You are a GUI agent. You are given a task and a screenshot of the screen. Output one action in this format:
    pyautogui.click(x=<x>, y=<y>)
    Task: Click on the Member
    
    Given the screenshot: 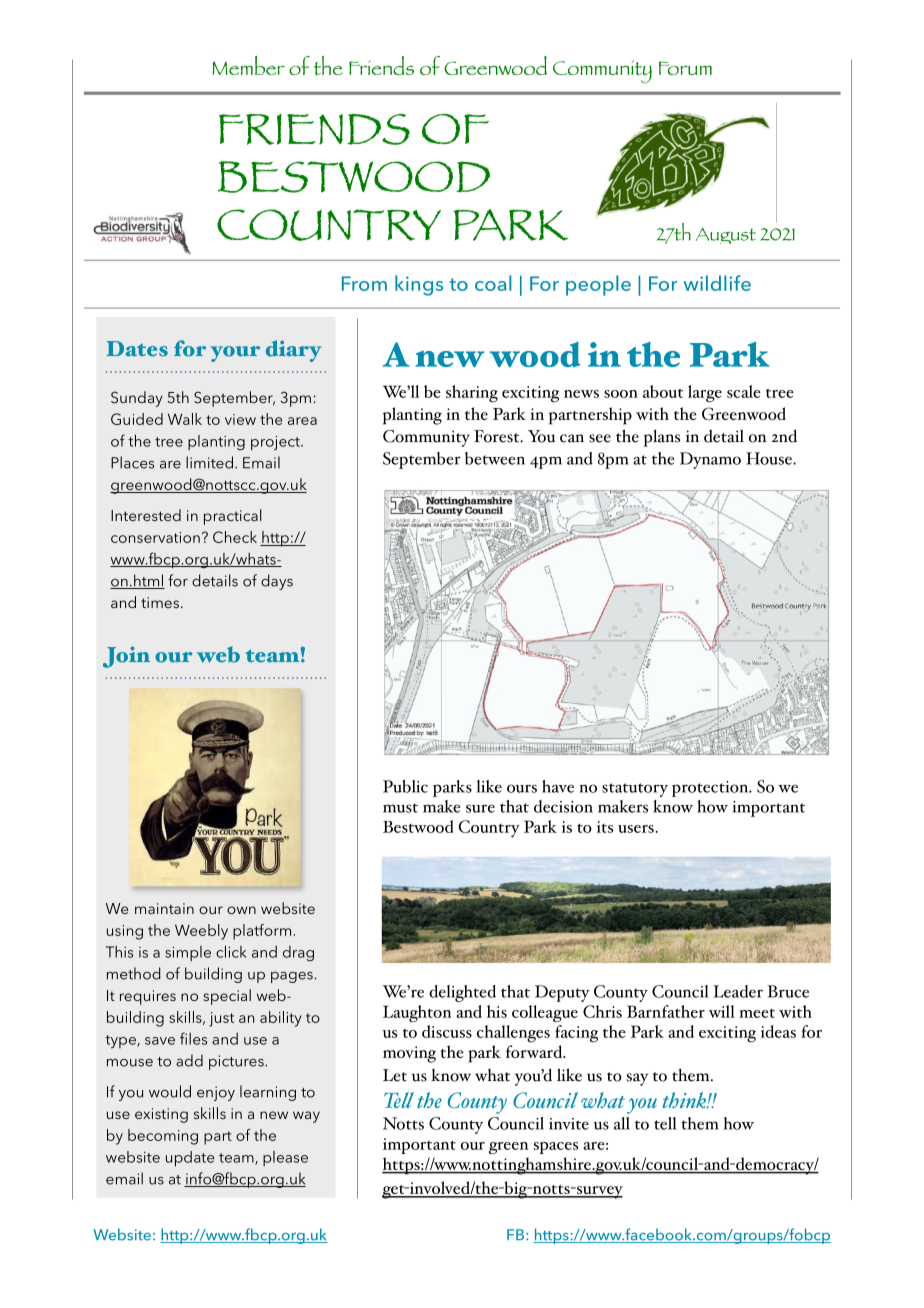 What is the action you would take?
    pyautogui.click(x=248, y=65)
